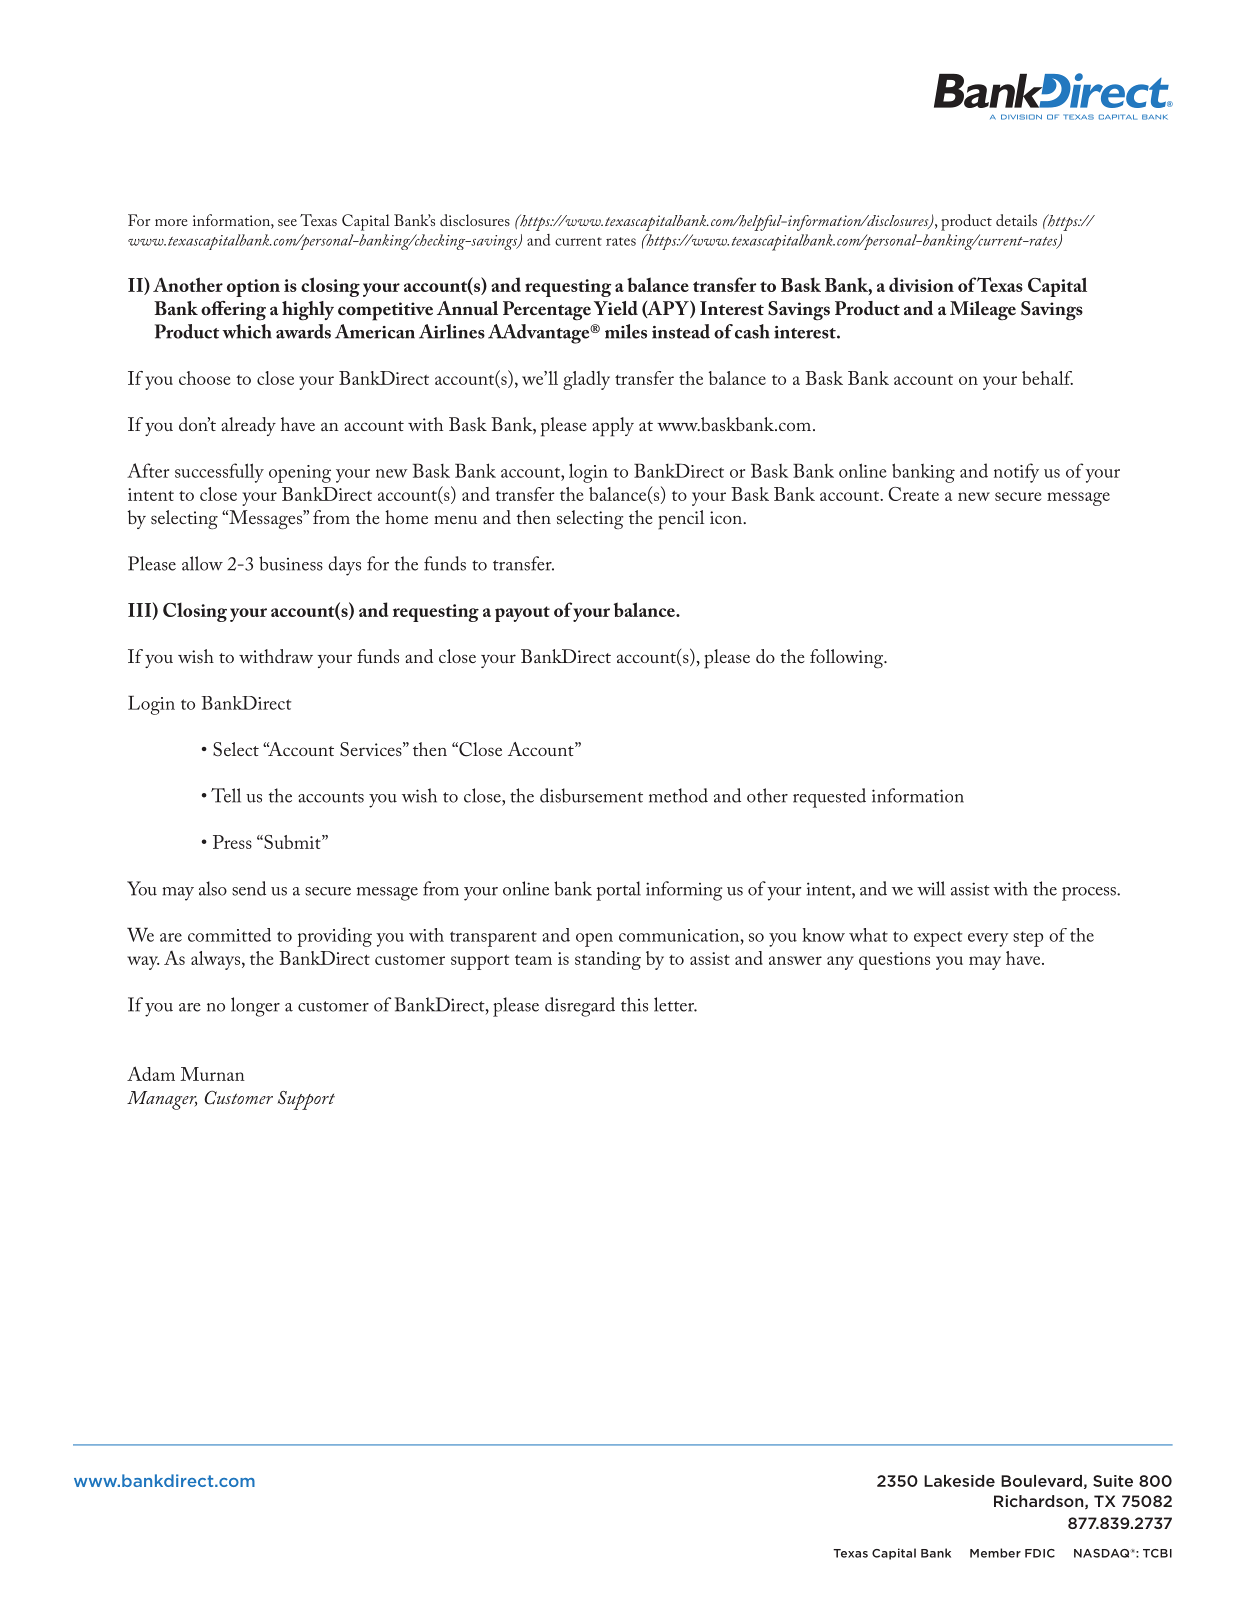 The height and width of the screenshot is (1612, 1246). Describe the element at coordinates (253, 288) in the screenshot. I see `option` at that location.
